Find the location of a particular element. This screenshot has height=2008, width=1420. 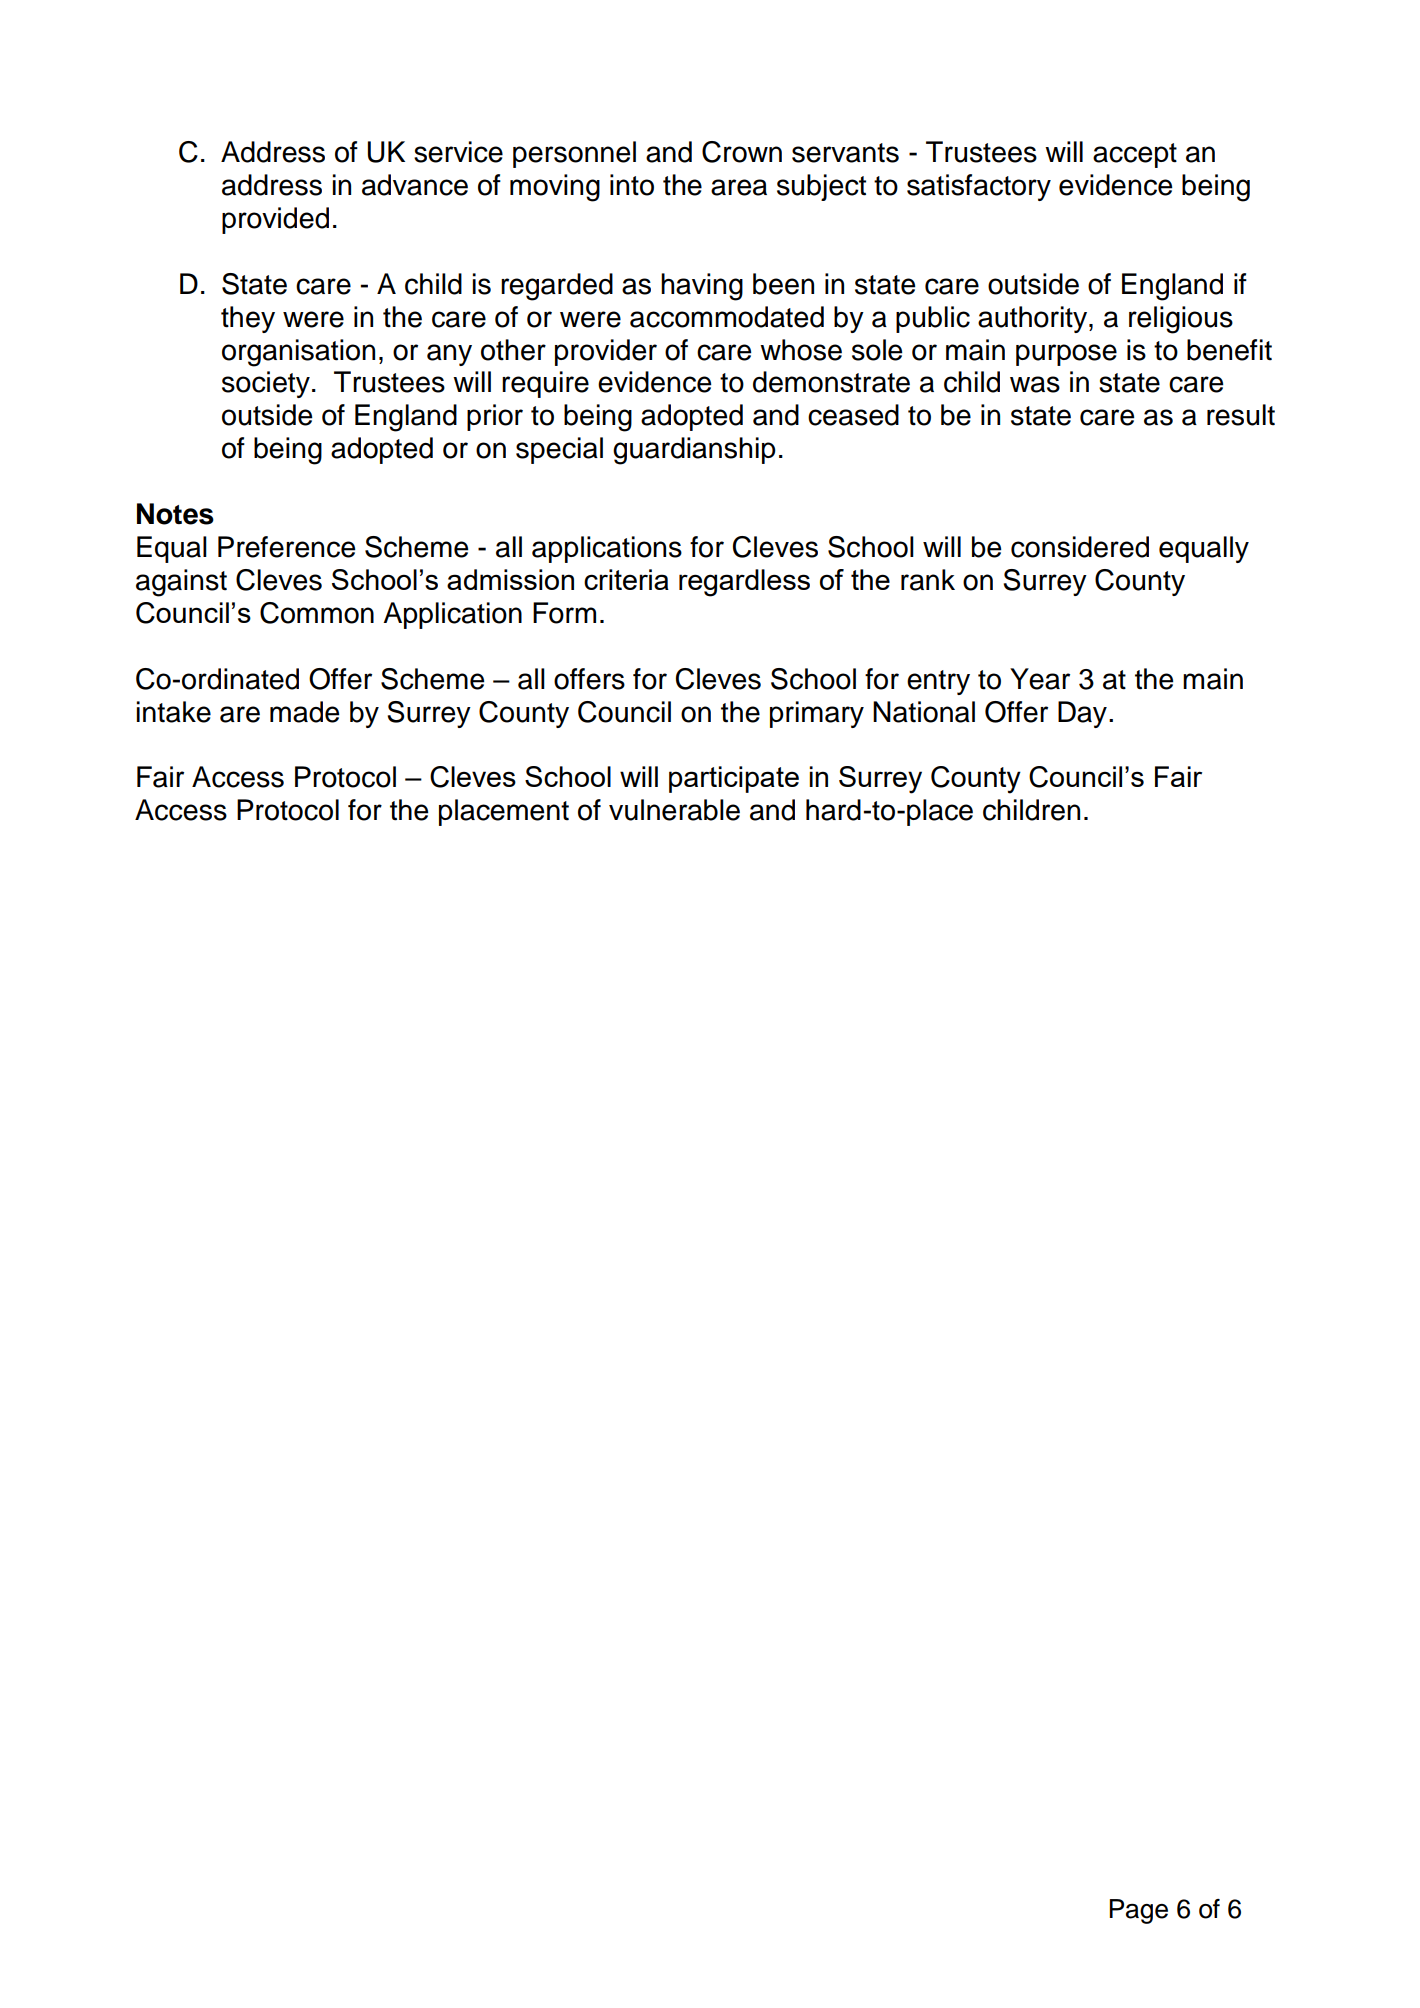

Day is located at coordinates (1082, 714).
